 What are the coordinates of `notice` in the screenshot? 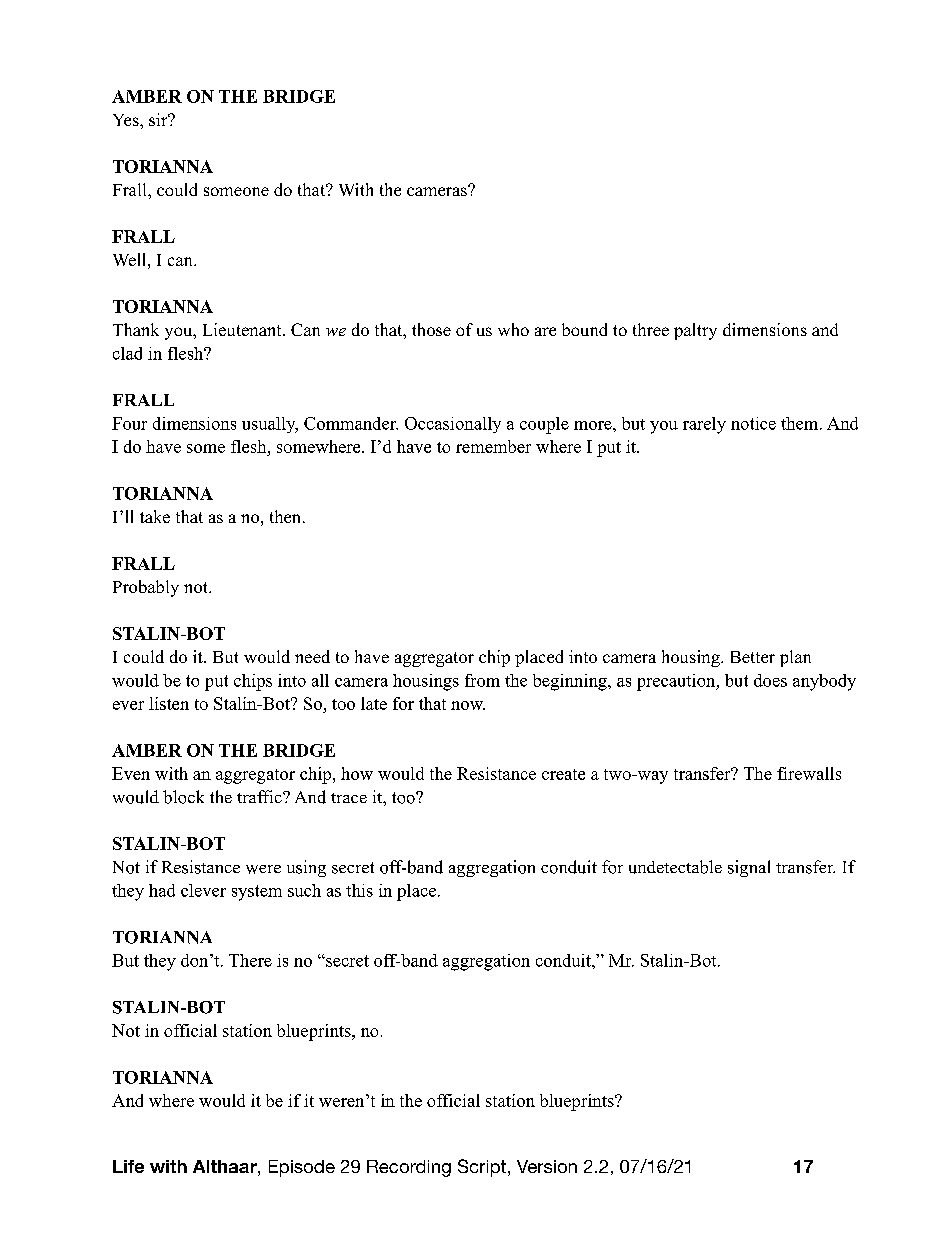 It's located at (753, 423).
